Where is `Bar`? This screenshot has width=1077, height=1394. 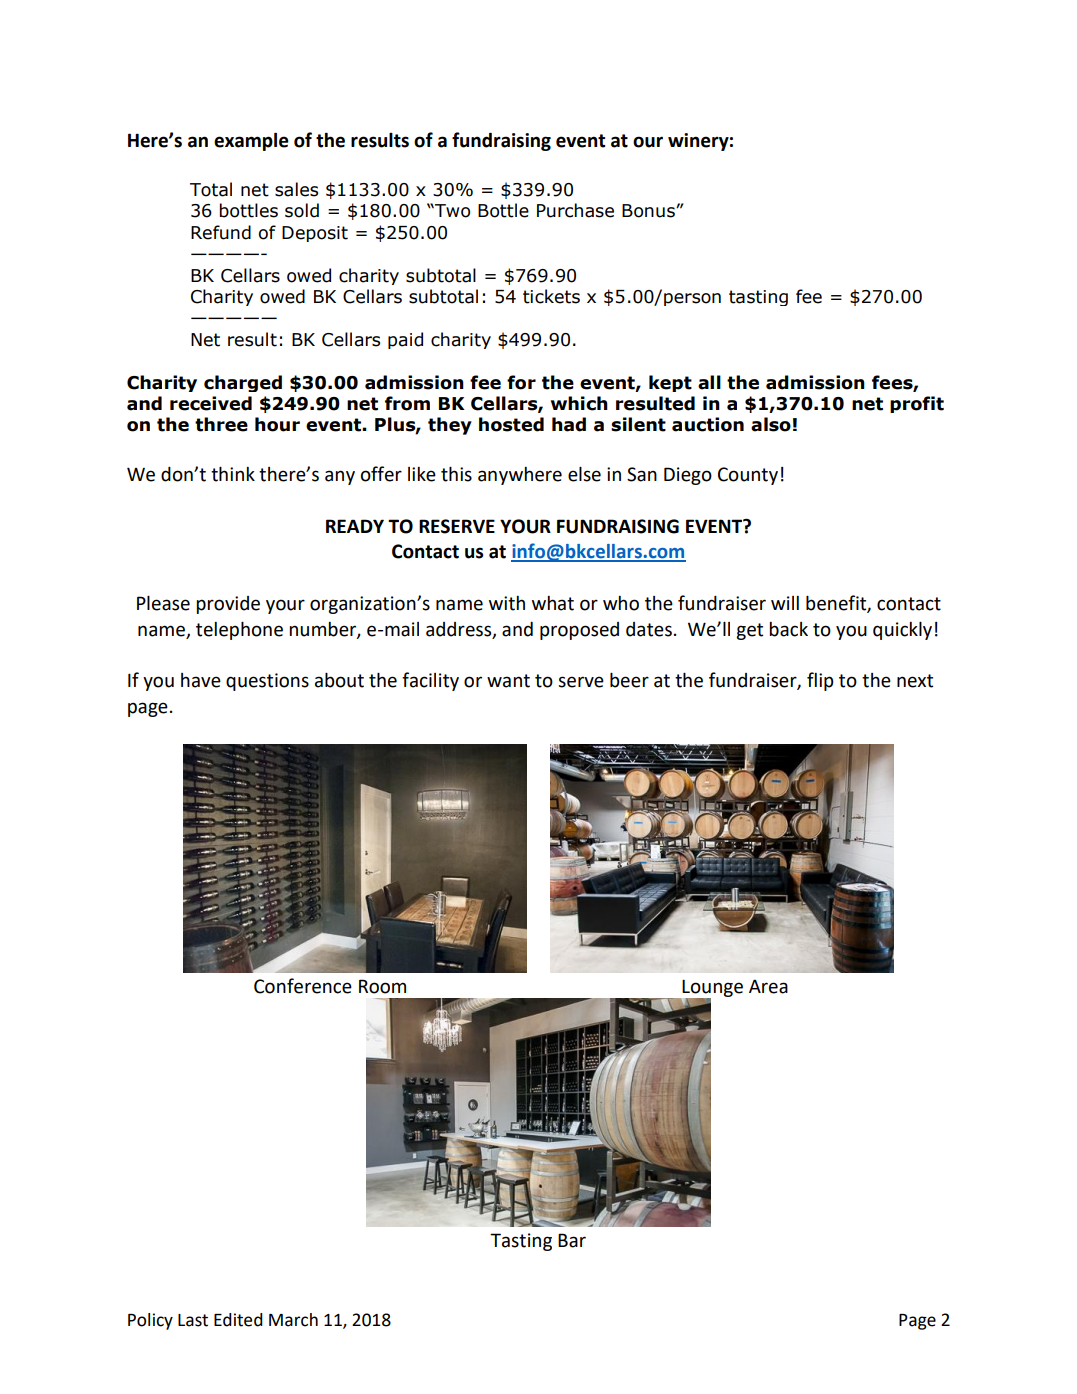 Bar is located at coordinates (572, 1240).
